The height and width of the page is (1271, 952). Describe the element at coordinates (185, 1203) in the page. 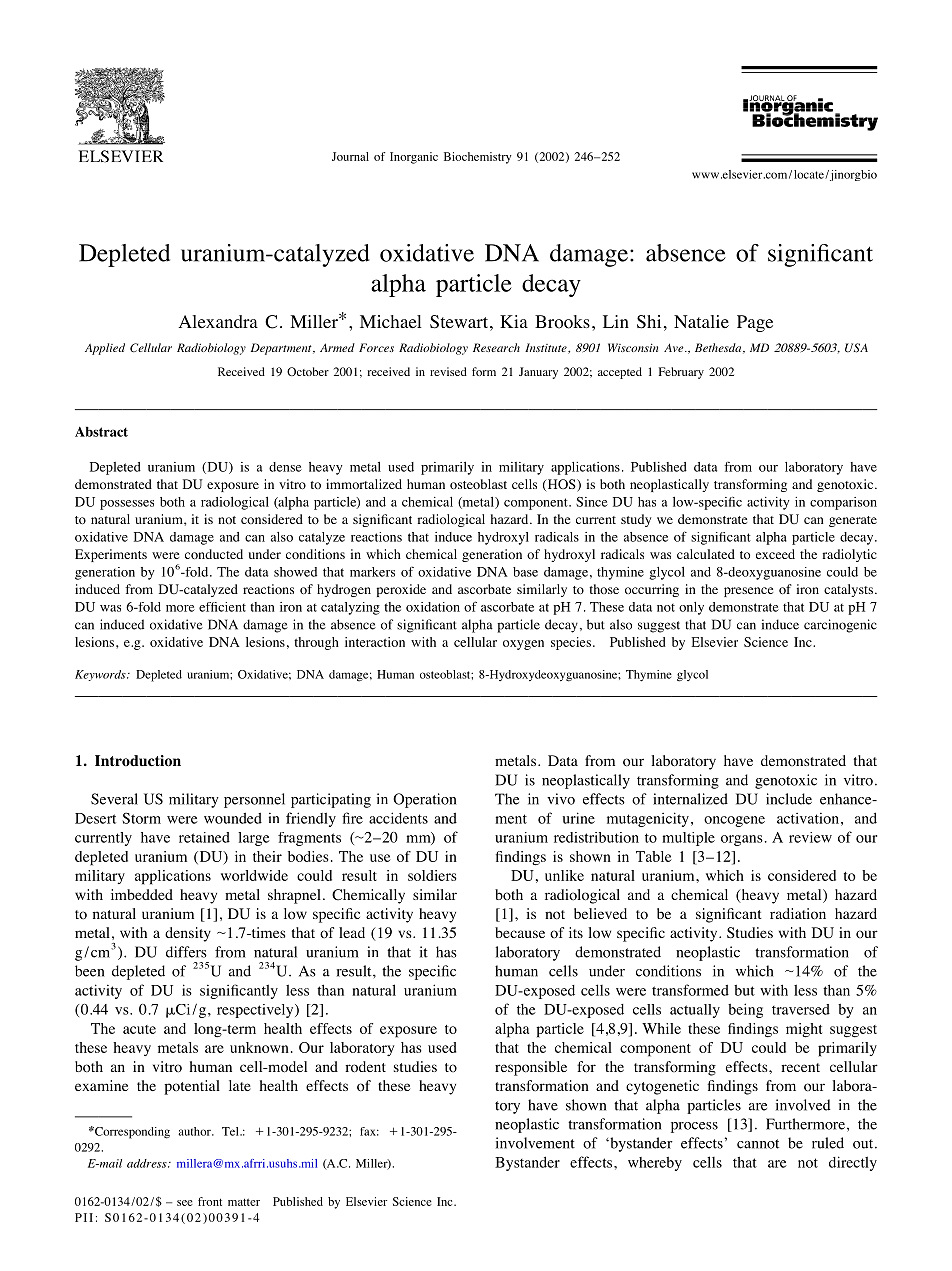

I see `see` at that location.
